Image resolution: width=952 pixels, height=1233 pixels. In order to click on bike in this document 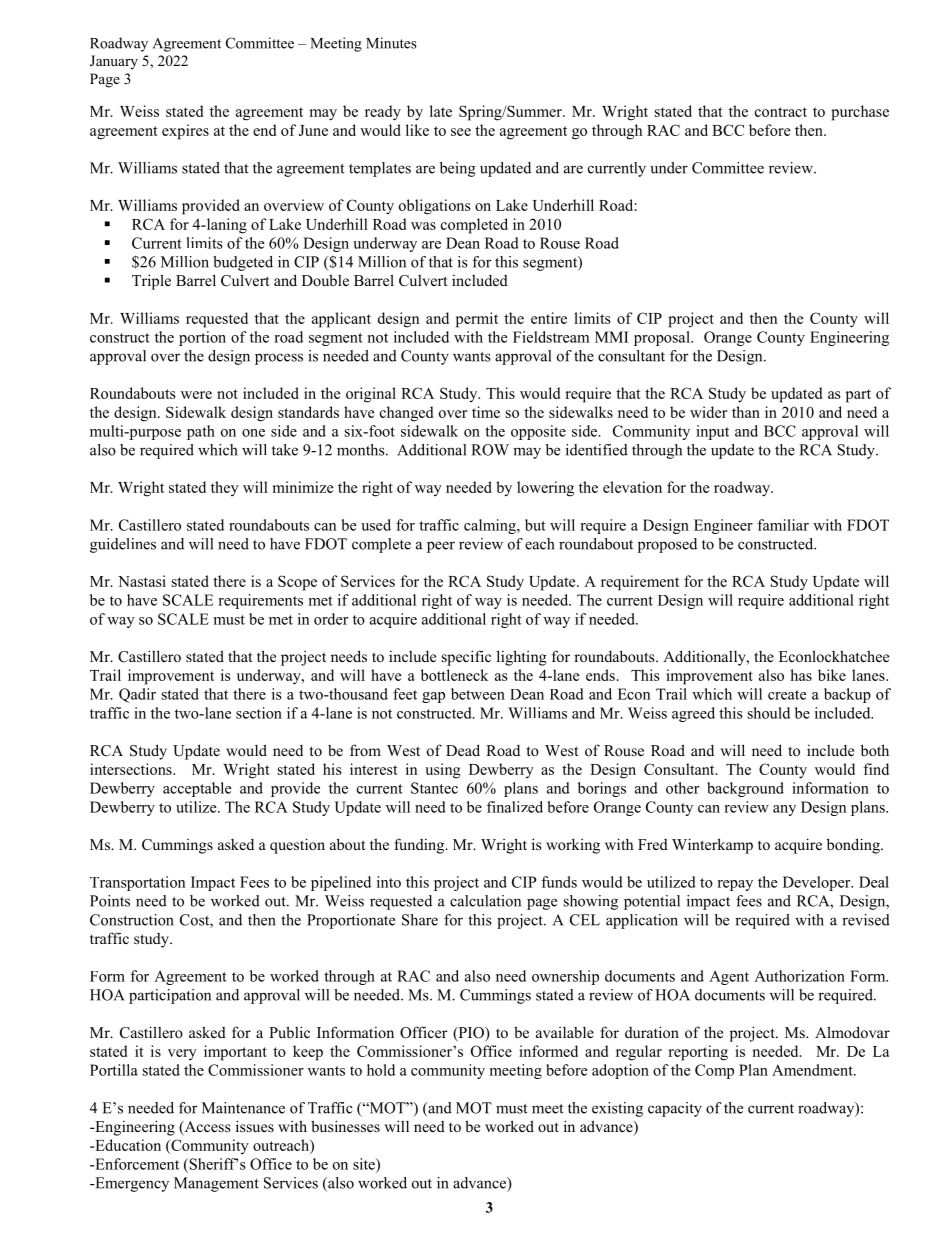, I will do `click(832, 675)`.
